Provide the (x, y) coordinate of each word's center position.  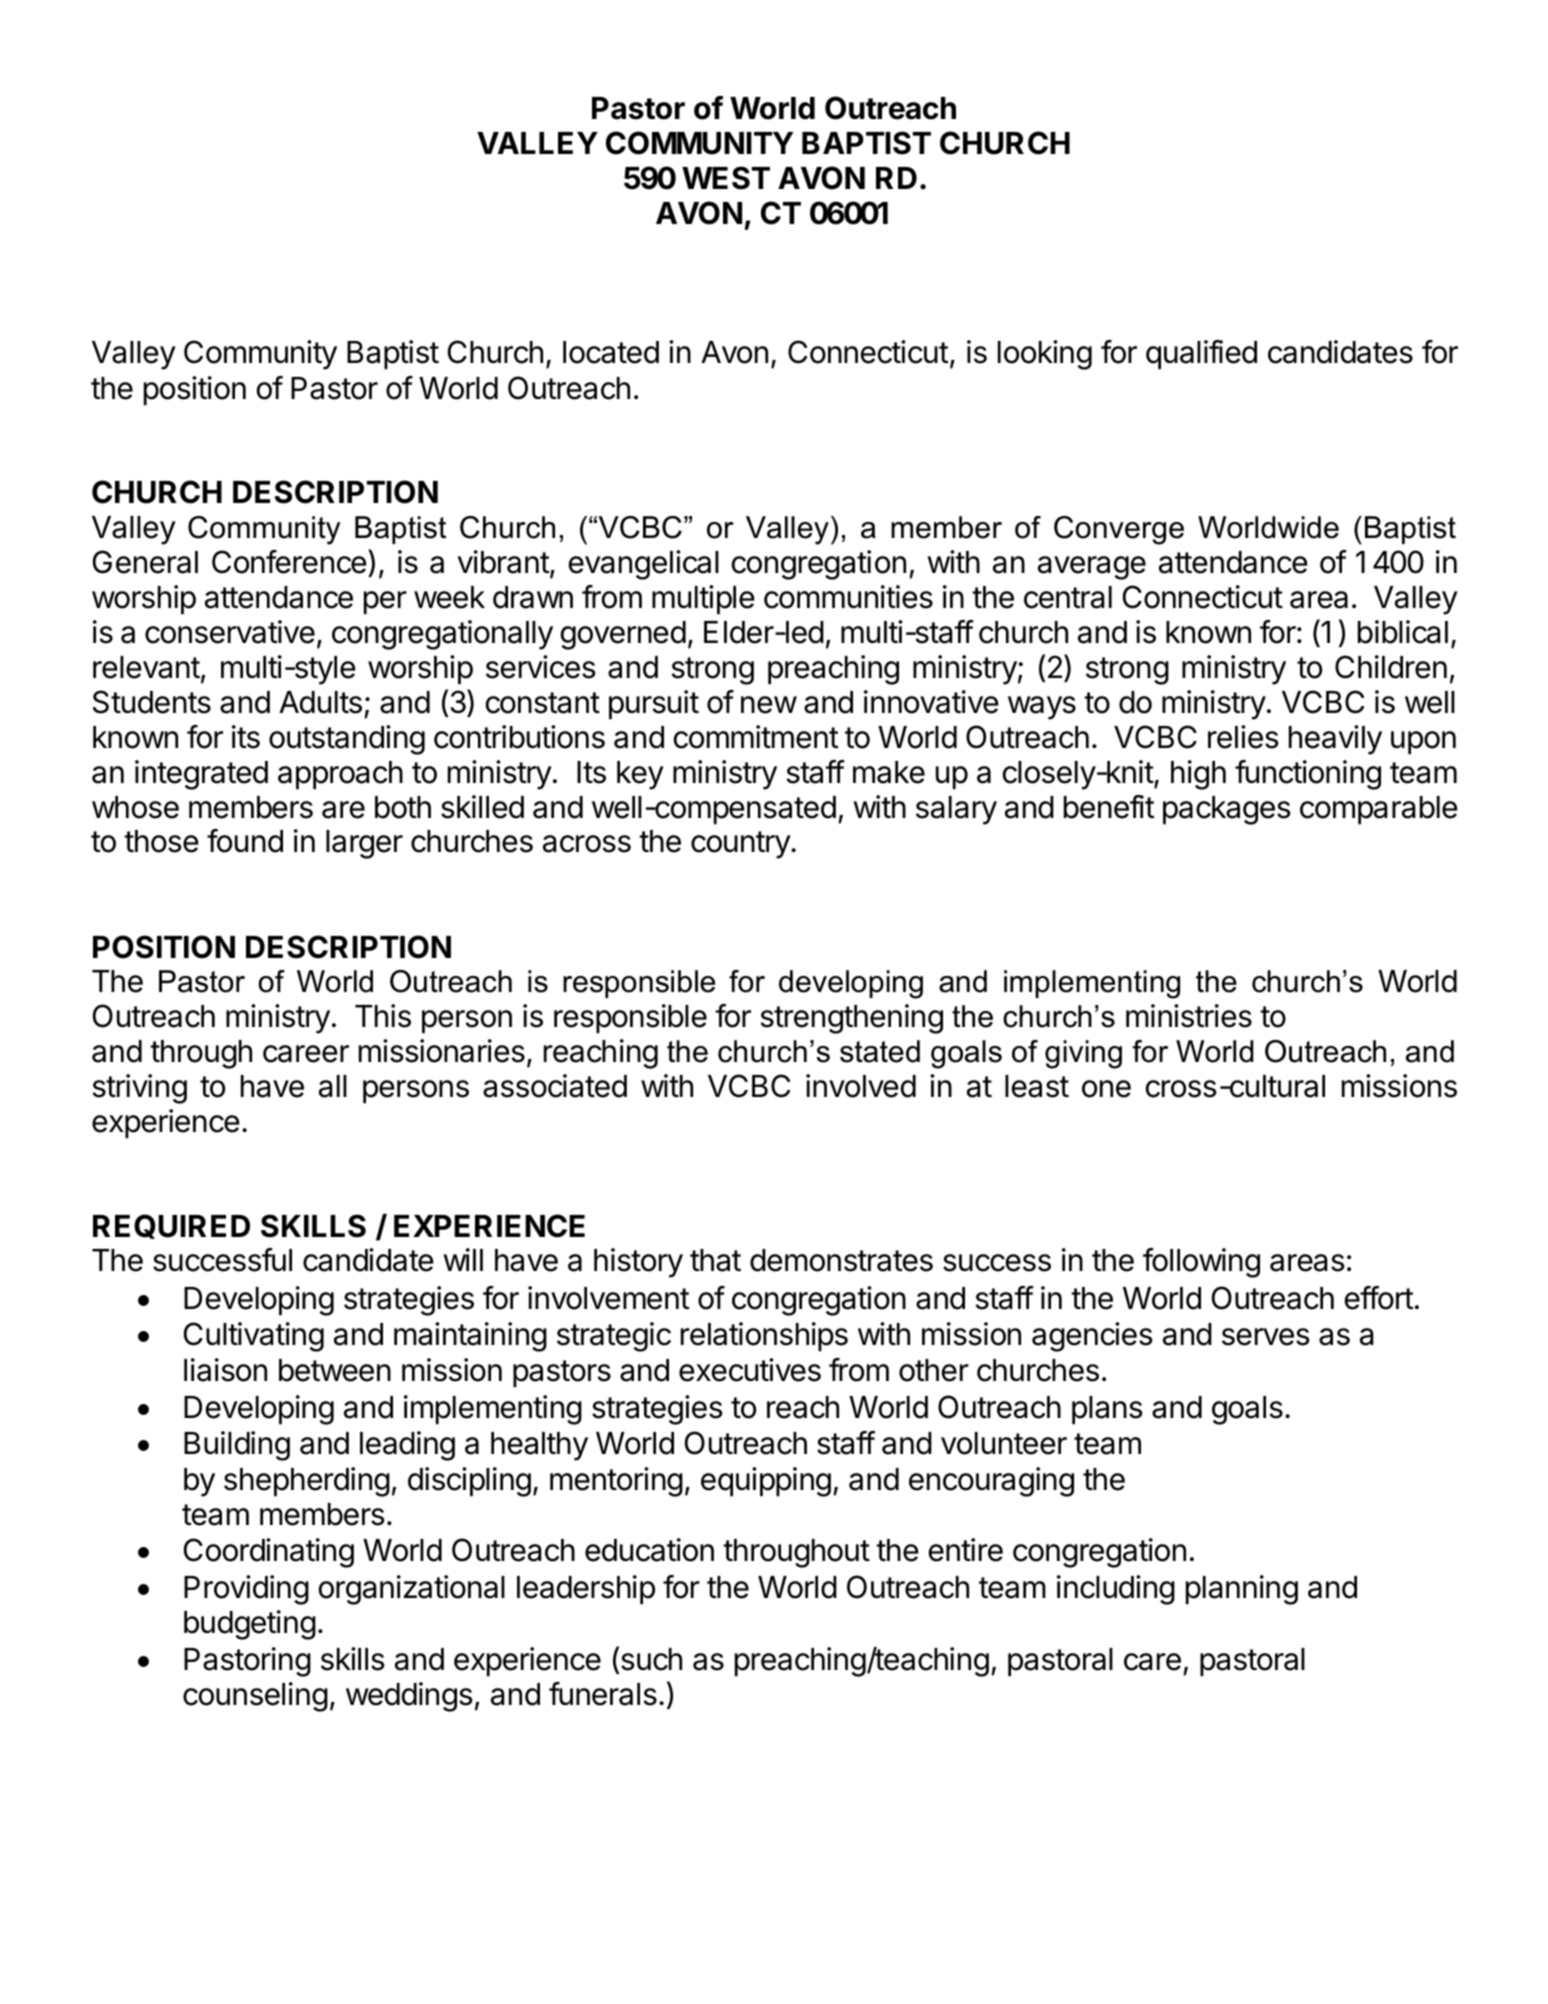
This (383, 1016)
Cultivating (254, 1337)
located (611, 352)
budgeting (250, 1625)
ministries (1189, 1016)
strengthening (851, 1019)
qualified (1201, 355)
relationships (764, 1337)
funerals (603, 1694)
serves (1266, 1337)
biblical (1403, 632)
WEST (726, 178)
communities (848, 597)
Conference (289, 562)
